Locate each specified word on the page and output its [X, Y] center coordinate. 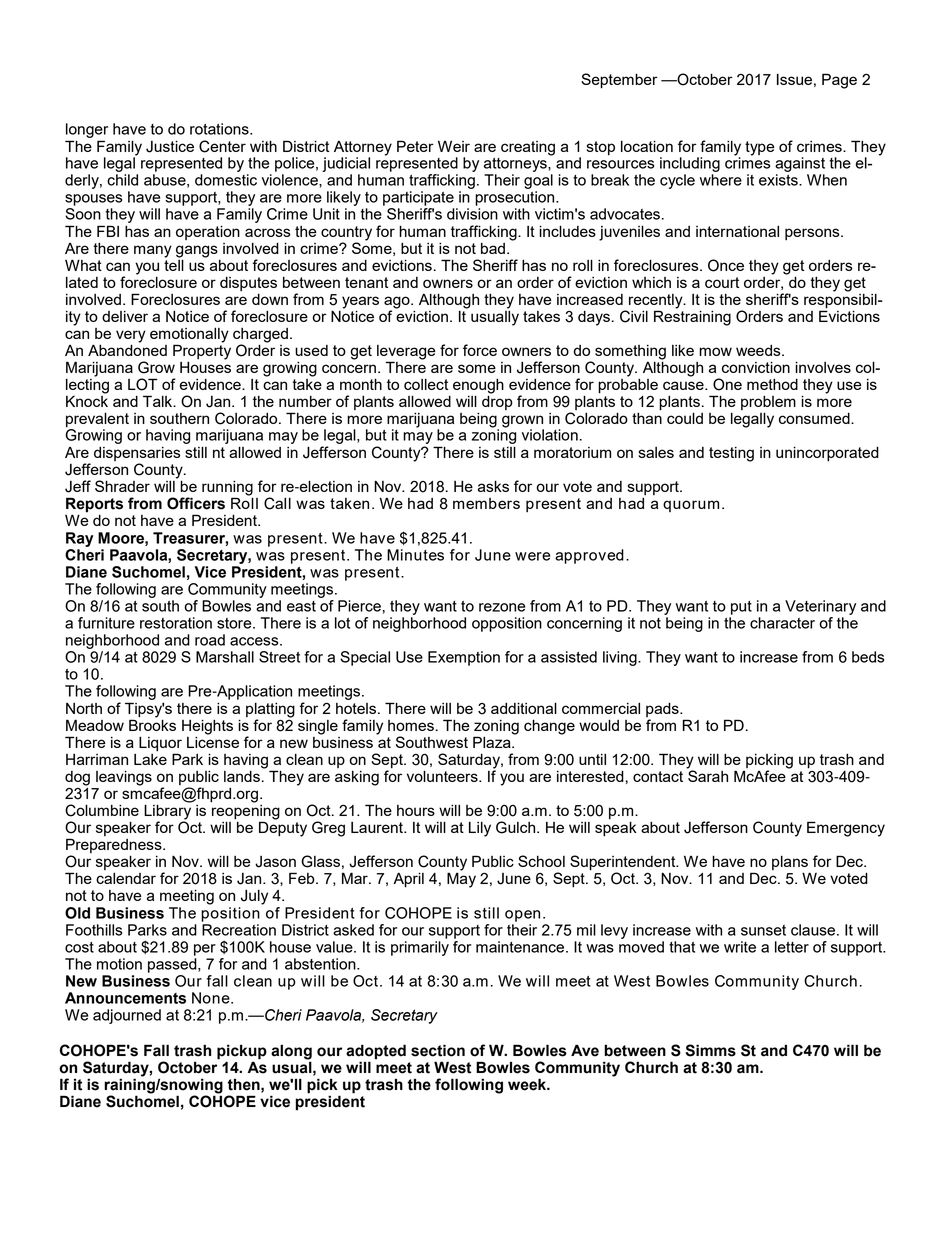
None [212, 998]
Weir [454, 146]
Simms [711, 1050]
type [760, 148]
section [438, 1050]
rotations [220, 129]
